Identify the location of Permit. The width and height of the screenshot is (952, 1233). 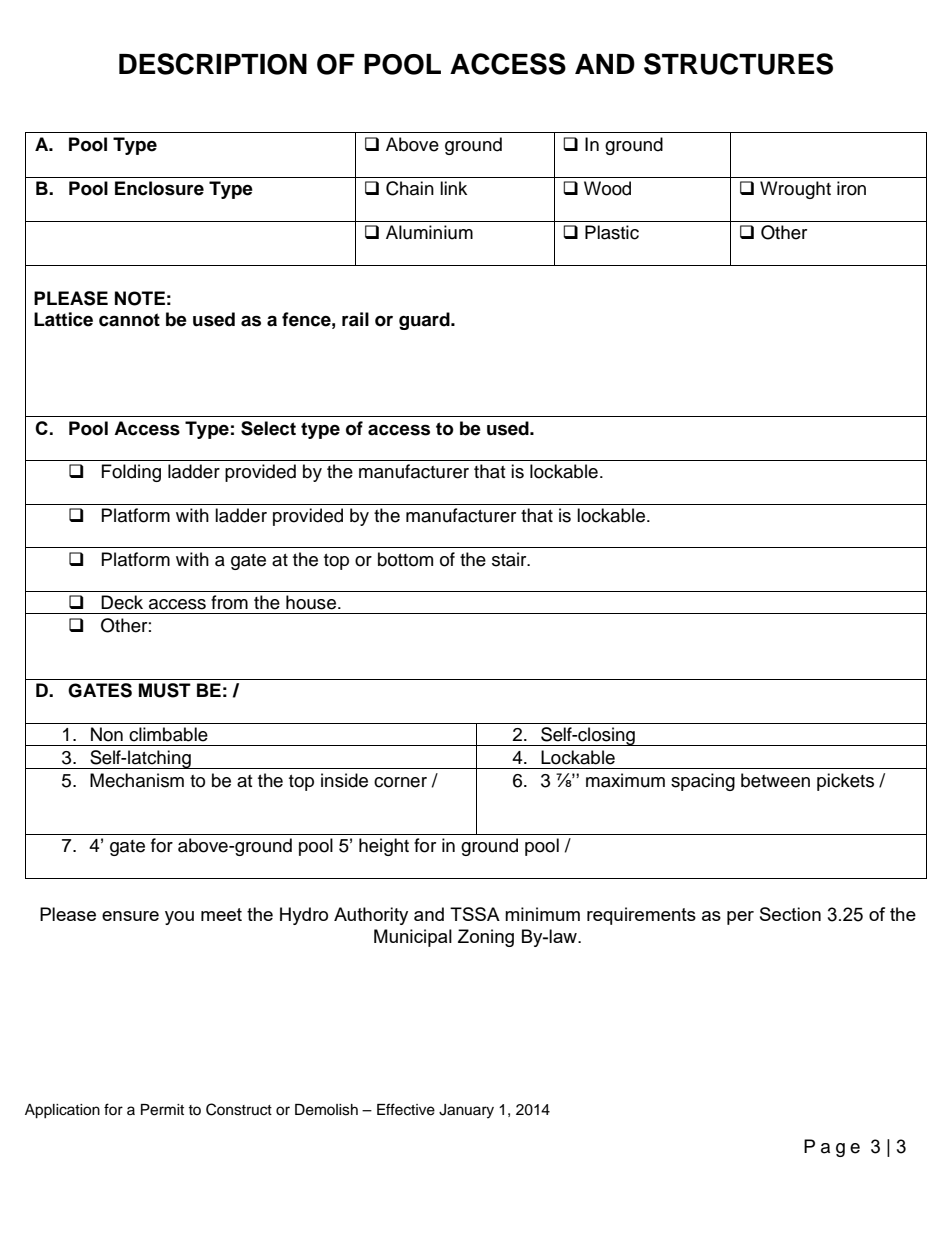
(162, 1110).
